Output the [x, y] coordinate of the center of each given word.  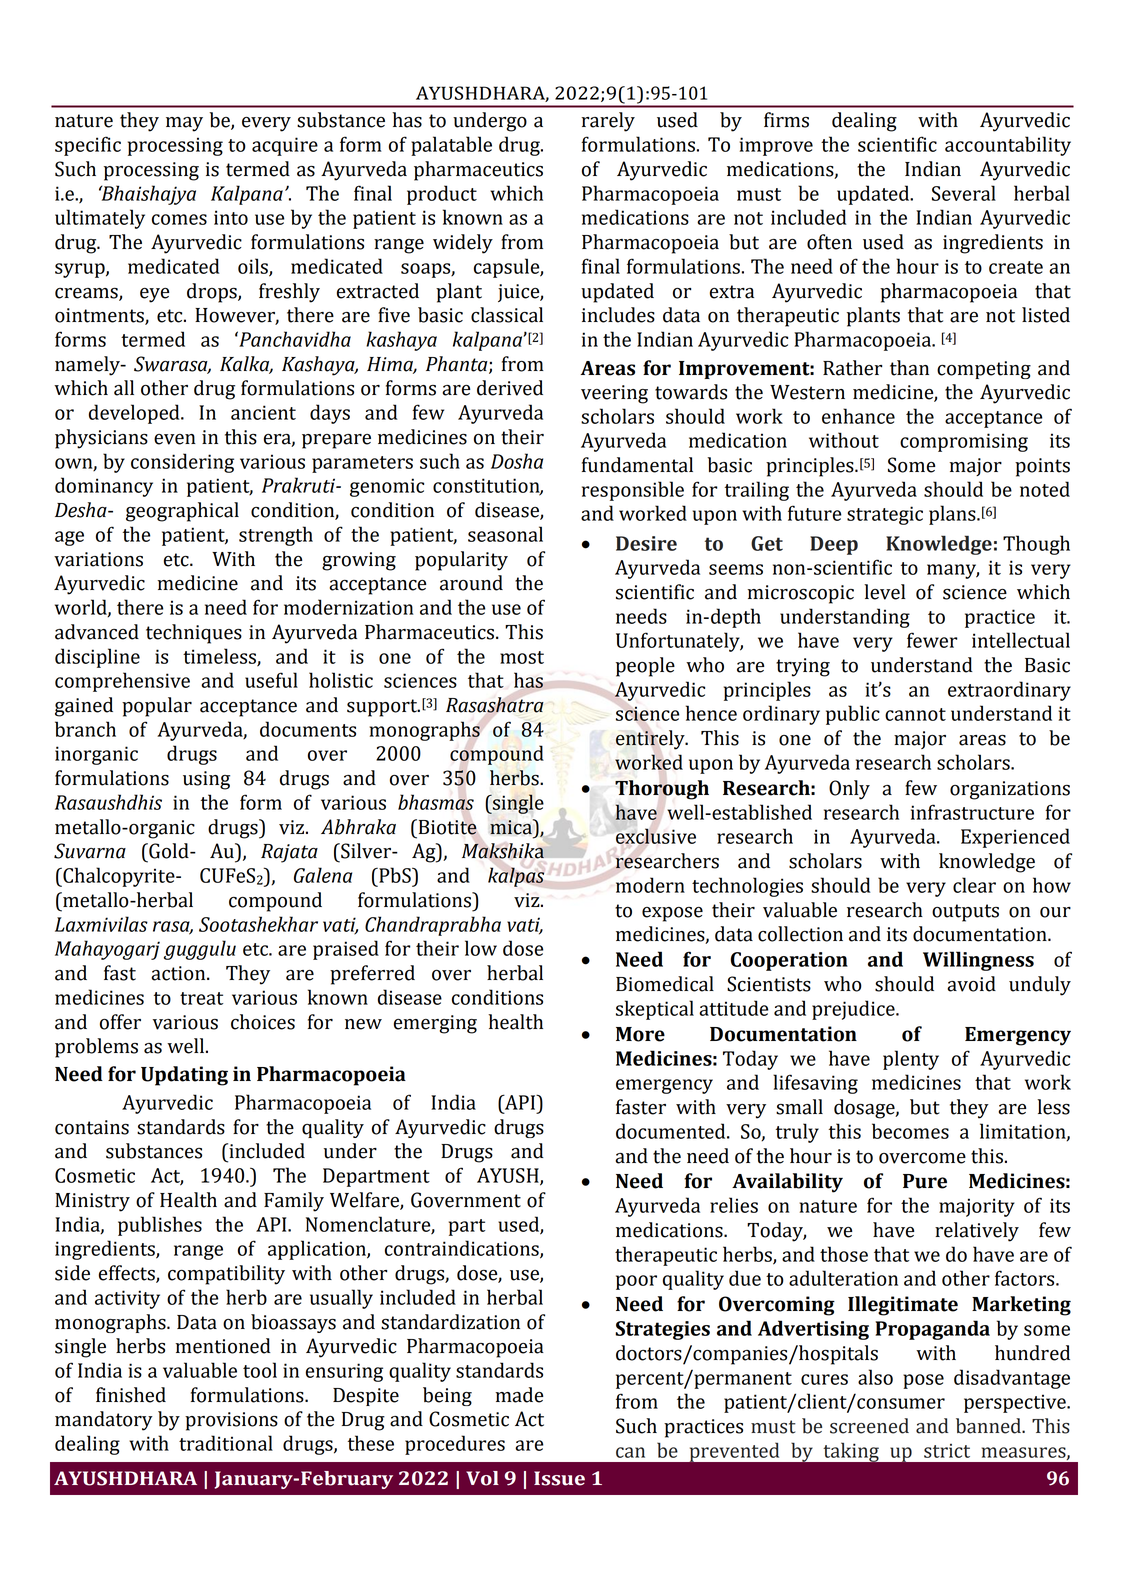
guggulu [200, 950]
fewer [932, 640]
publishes [160, 1226]
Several [964, 193]
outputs [965, 913]
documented [672, 1131]
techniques [194, 634]
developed [135, 414]
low [481, 948]
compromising [964, 442]
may [184, 124]
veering [614, 394]
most [522, 657]
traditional [226, 1443]
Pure [925, 1181]
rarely [608, 122]
